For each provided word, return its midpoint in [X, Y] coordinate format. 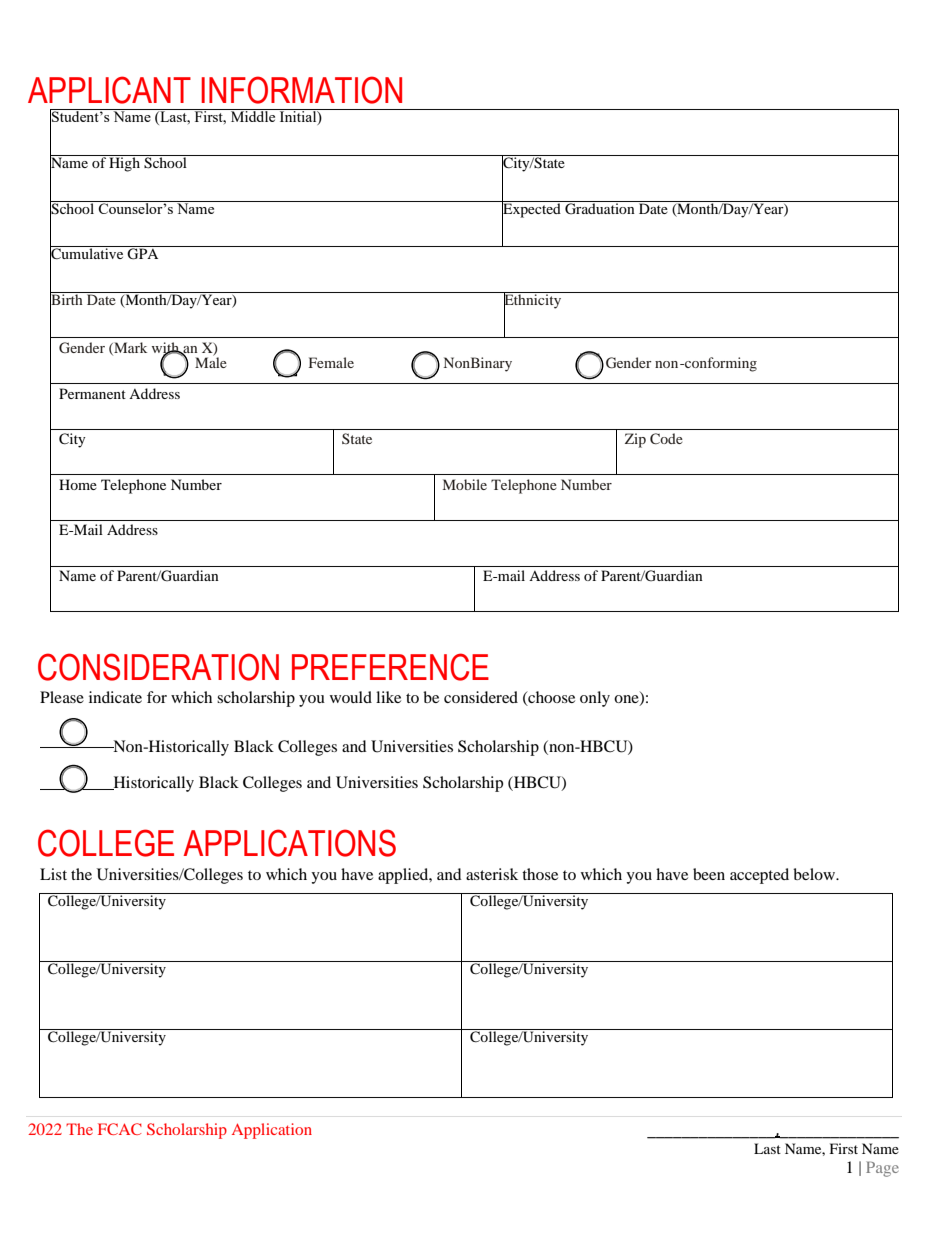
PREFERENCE [390, 667]
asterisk [492, 874]
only [595, 699]
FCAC [120, 1129]
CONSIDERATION [158, 667]
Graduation [600, 208]
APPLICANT [109, 90]
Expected [532, 210]
